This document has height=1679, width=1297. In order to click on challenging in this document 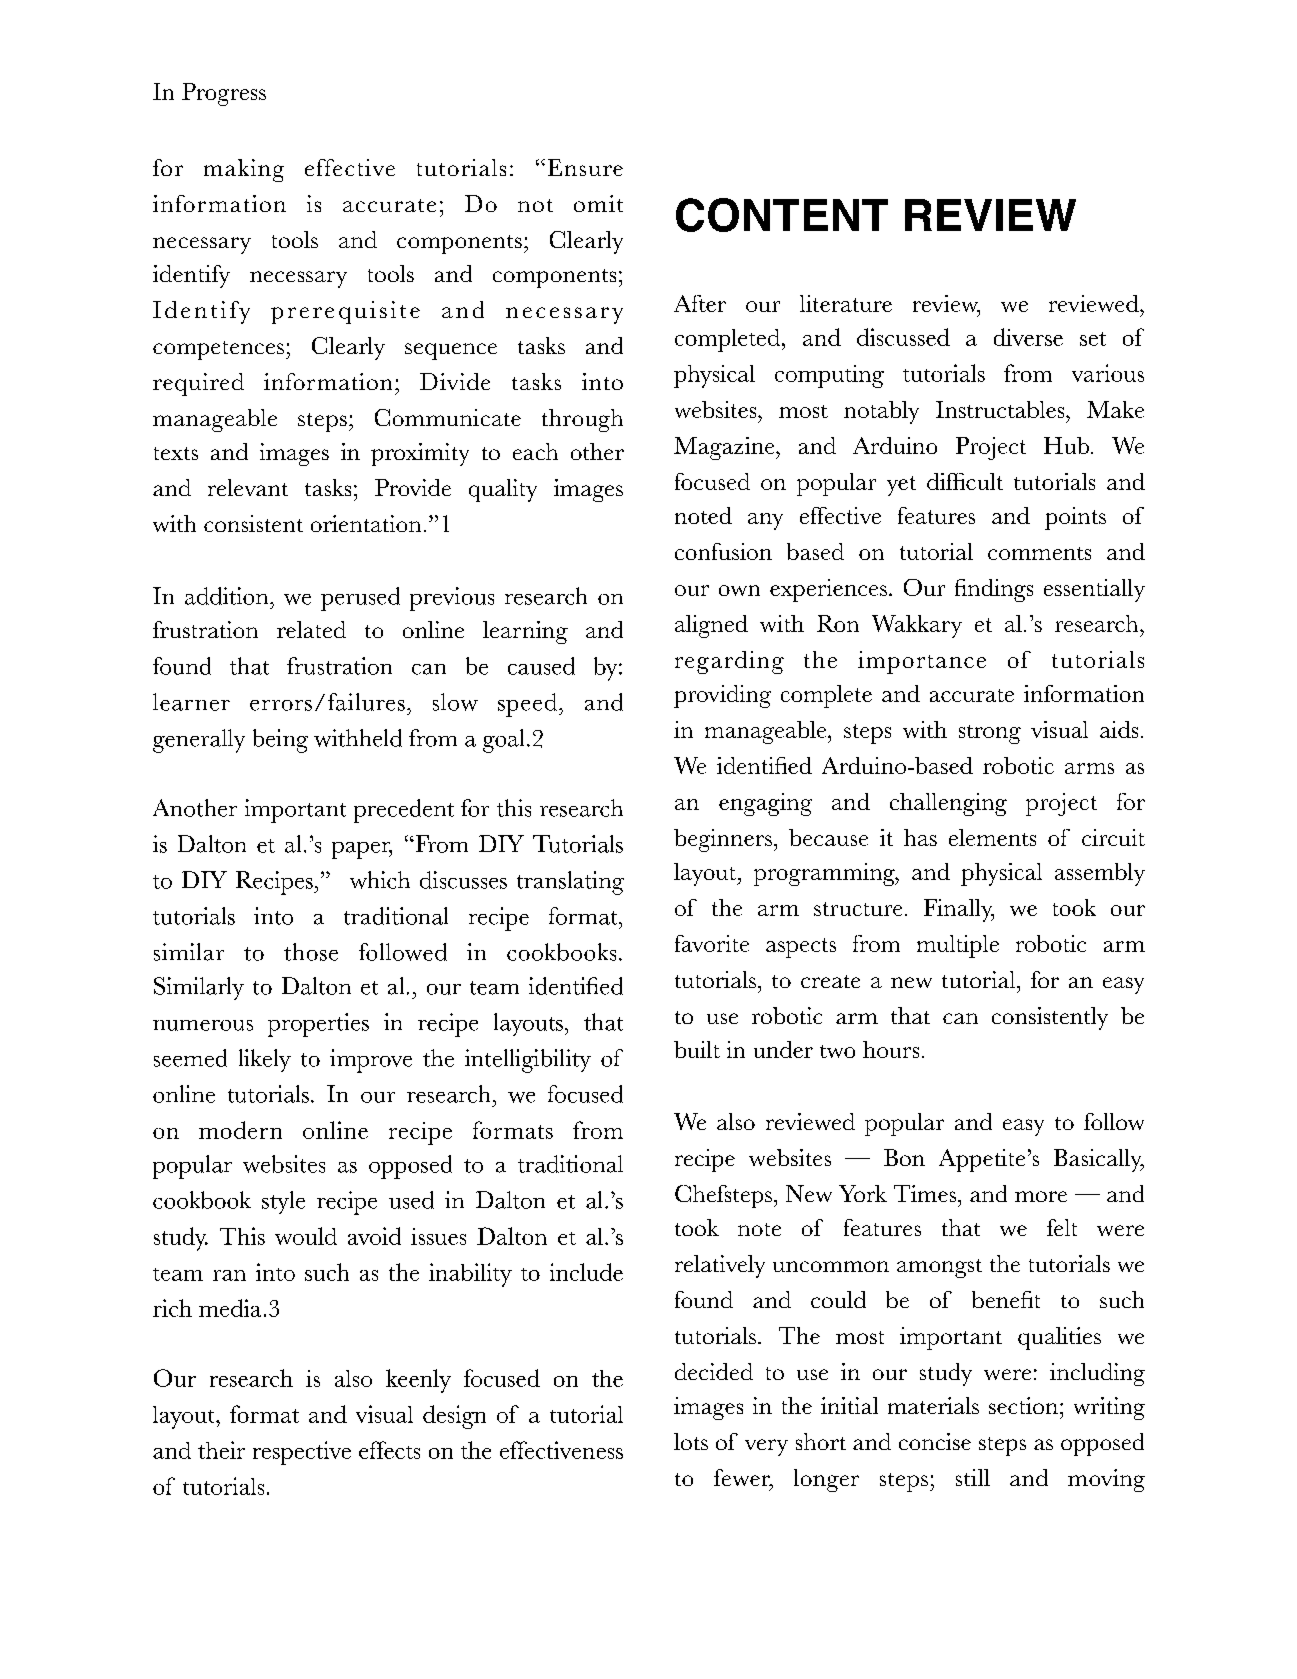, I will do `click(948, 804)`.
